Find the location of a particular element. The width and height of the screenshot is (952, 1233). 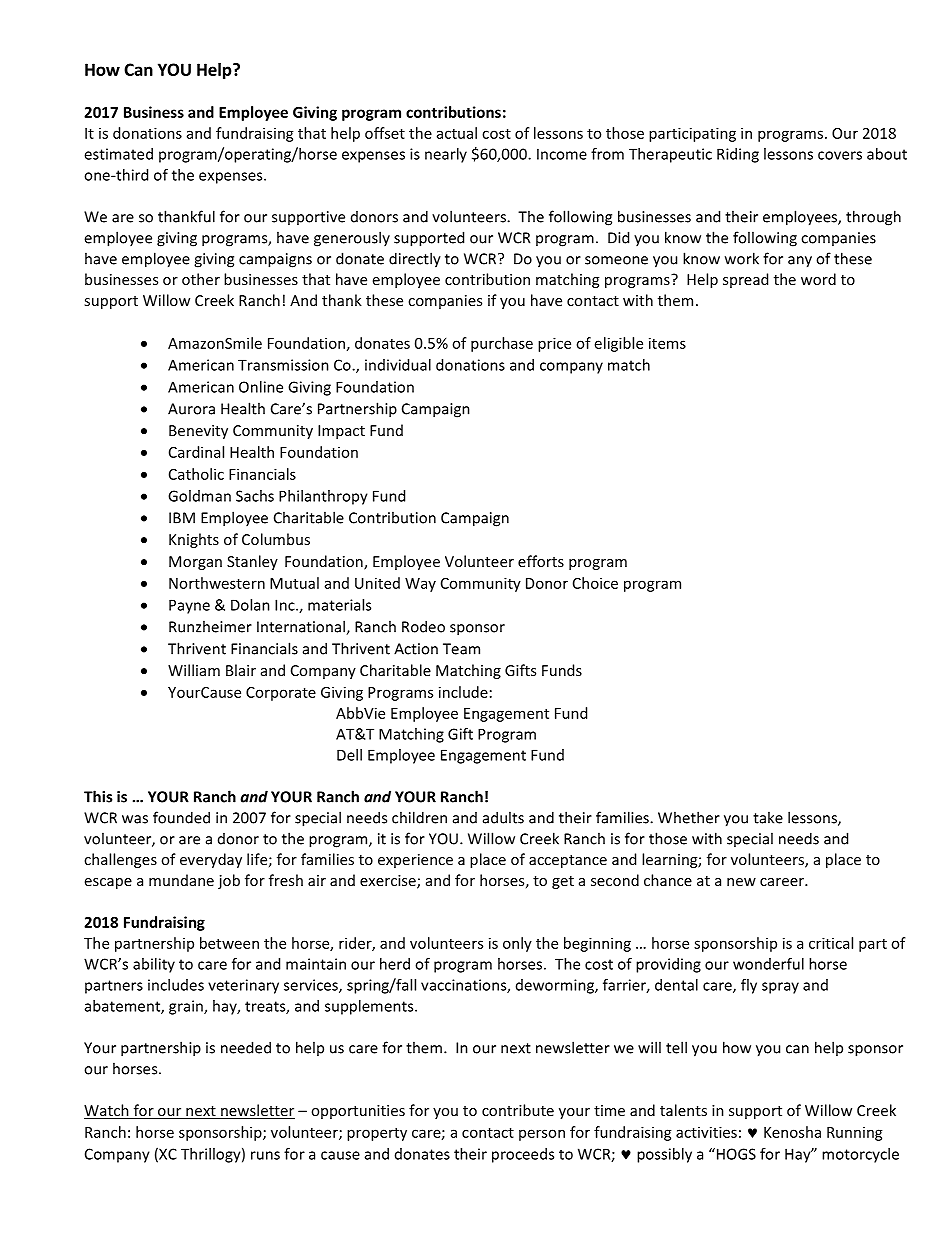

nearly is located at coordinates (446, 155).
